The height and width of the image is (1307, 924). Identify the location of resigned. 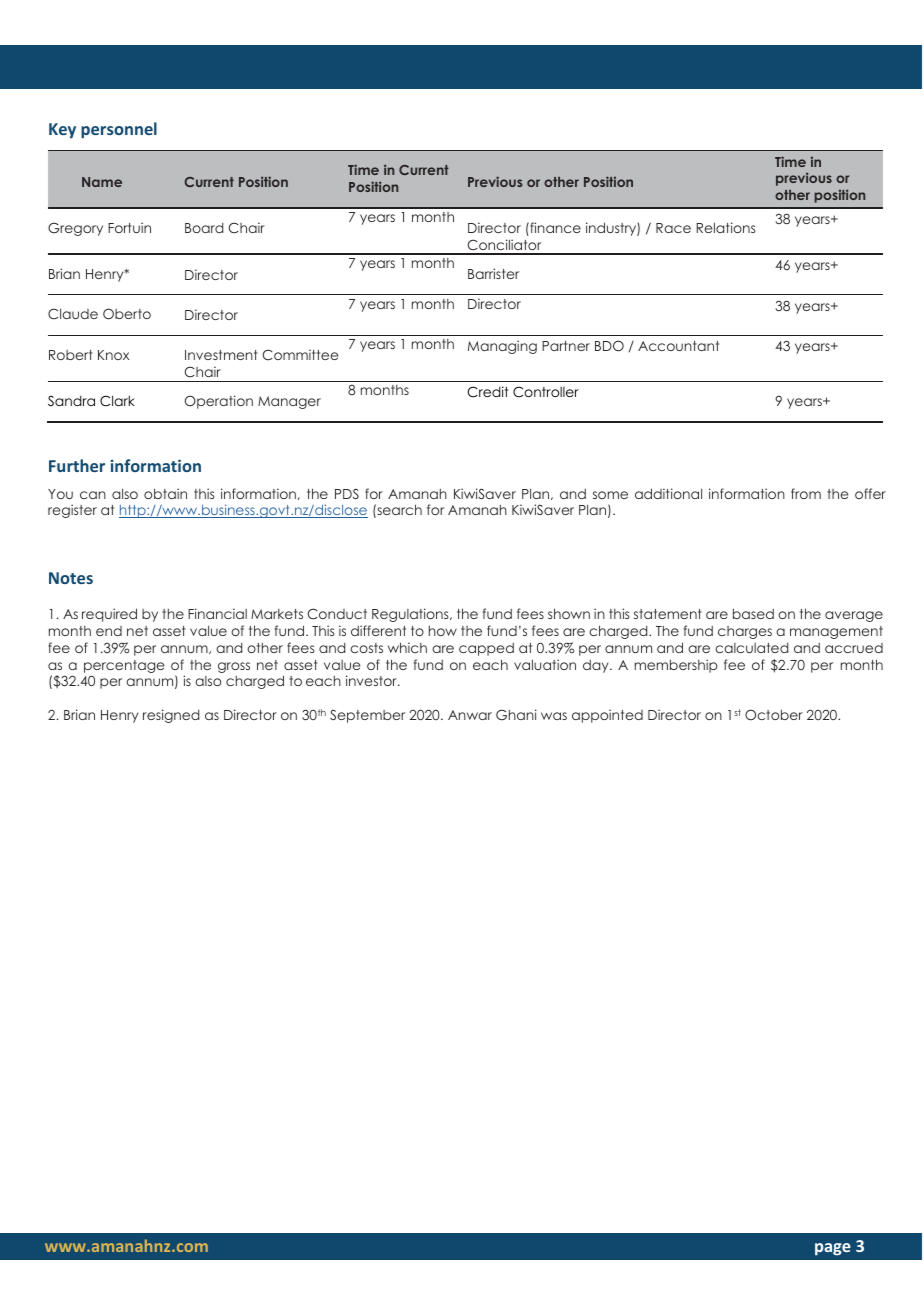
(171, 716).
